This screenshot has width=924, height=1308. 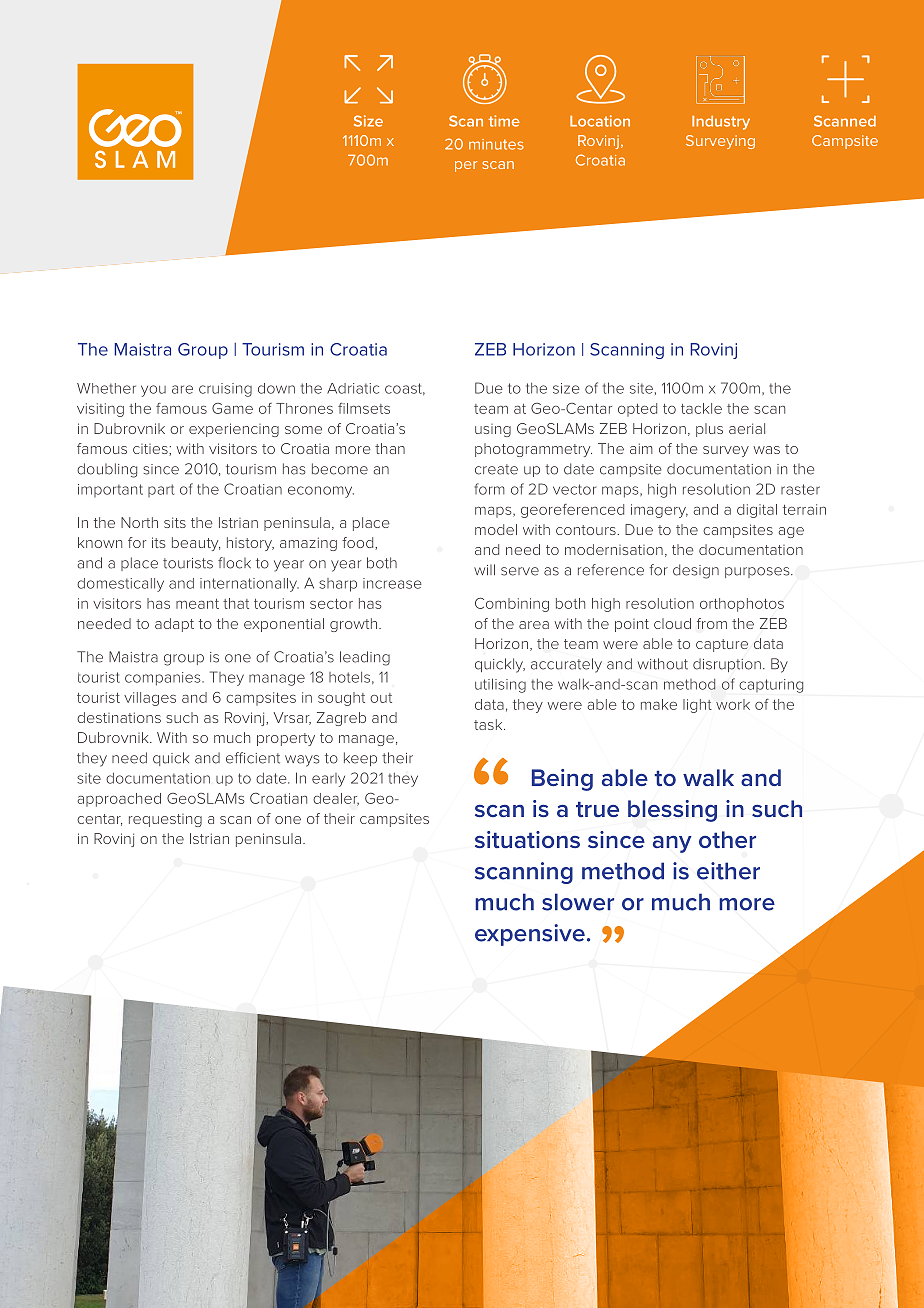 What do you see at coordinates (530, 935) in the screenshot?
I see `expensive` at bounding box center [530, 935].
